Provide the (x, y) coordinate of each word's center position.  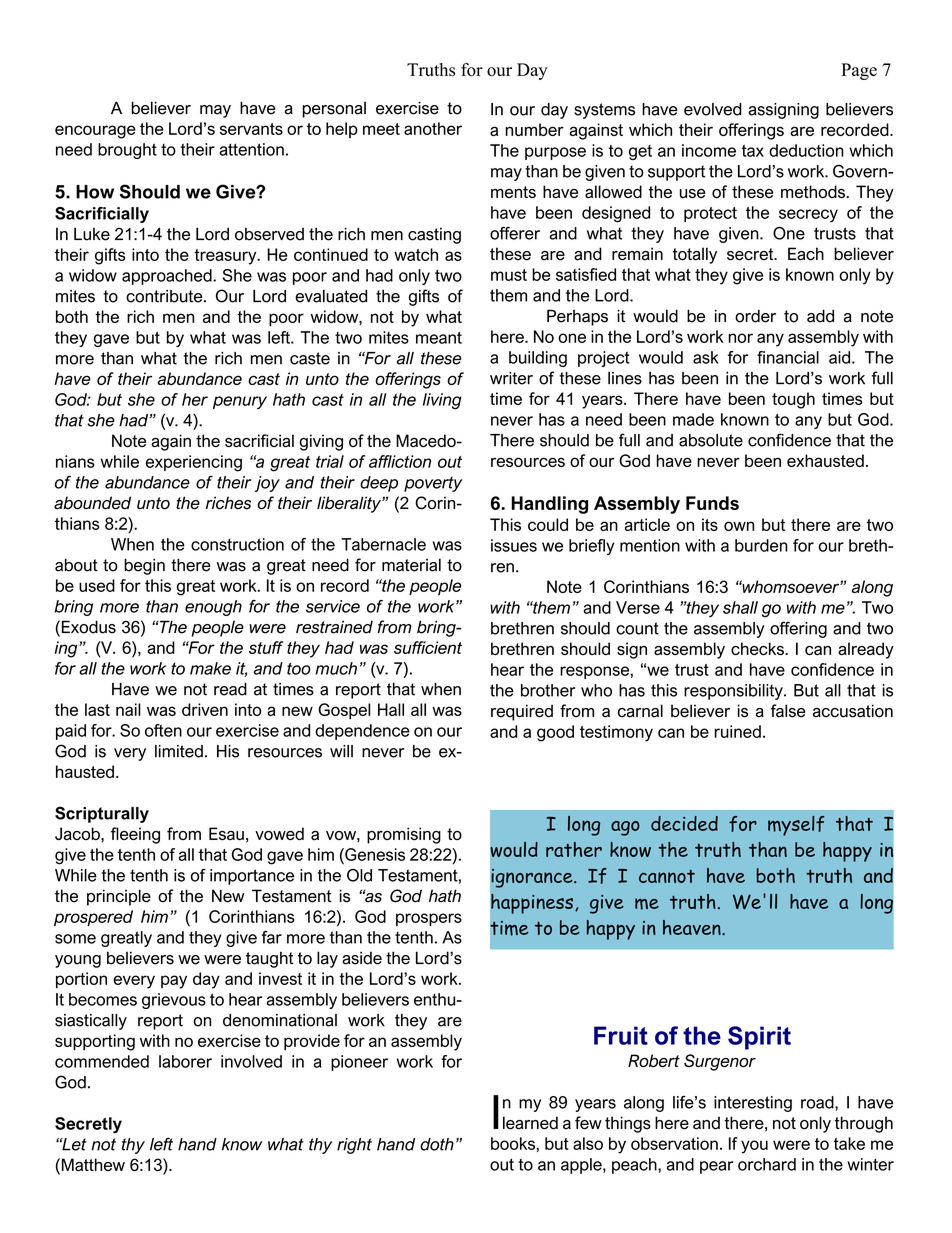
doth (437, 1144)
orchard (767, 1164)
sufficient (428, 647)
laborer (185, 1061)
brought (127, 151)
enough (213, 608)
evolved (713, 109)
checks (758, 648)
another (433, 128)
